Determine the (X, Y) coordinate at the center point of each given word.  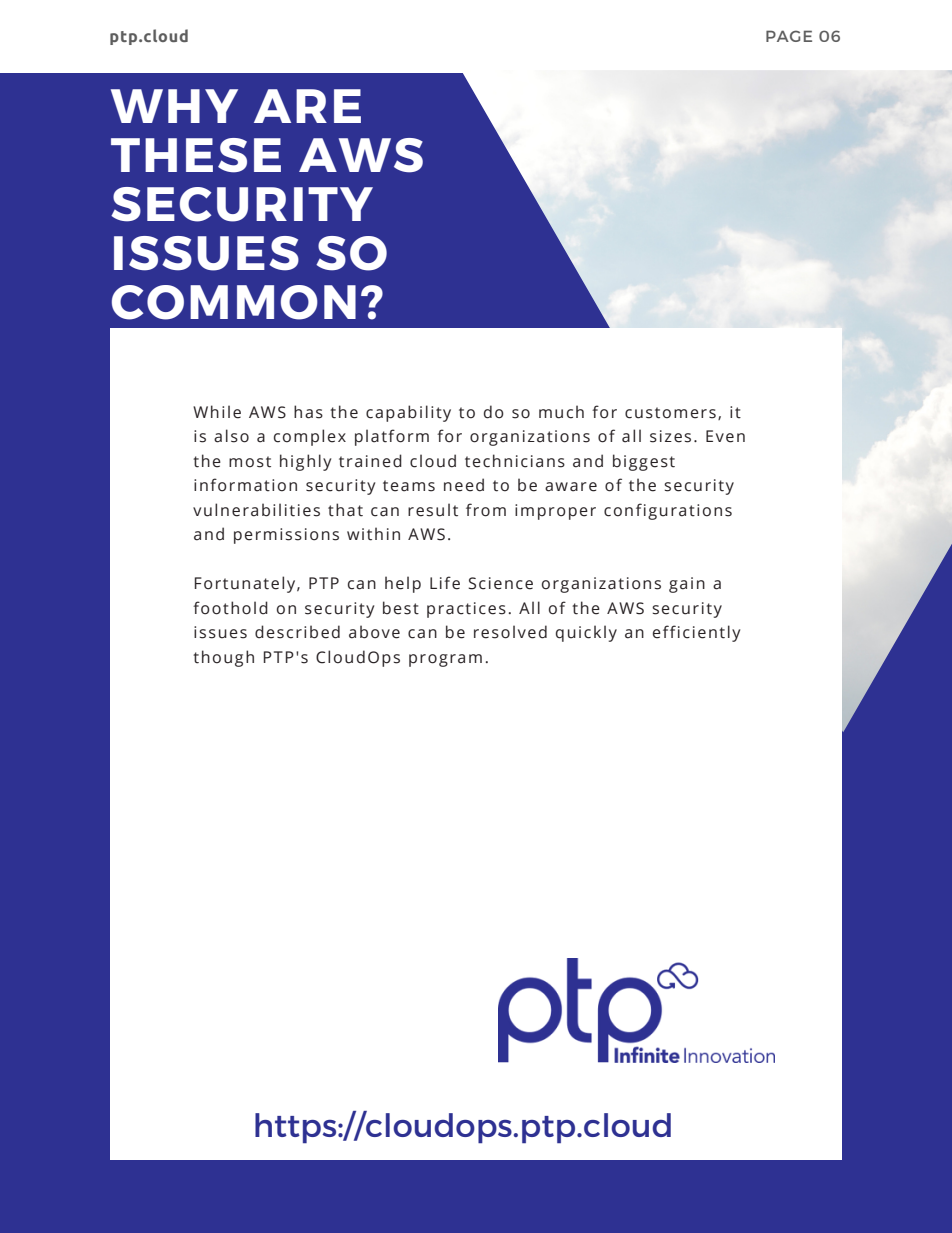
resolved (510, 632)
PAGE (789, 36)
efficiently (696, 633)
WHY (174, 106)
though (223, 658)
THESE (196, 155)
